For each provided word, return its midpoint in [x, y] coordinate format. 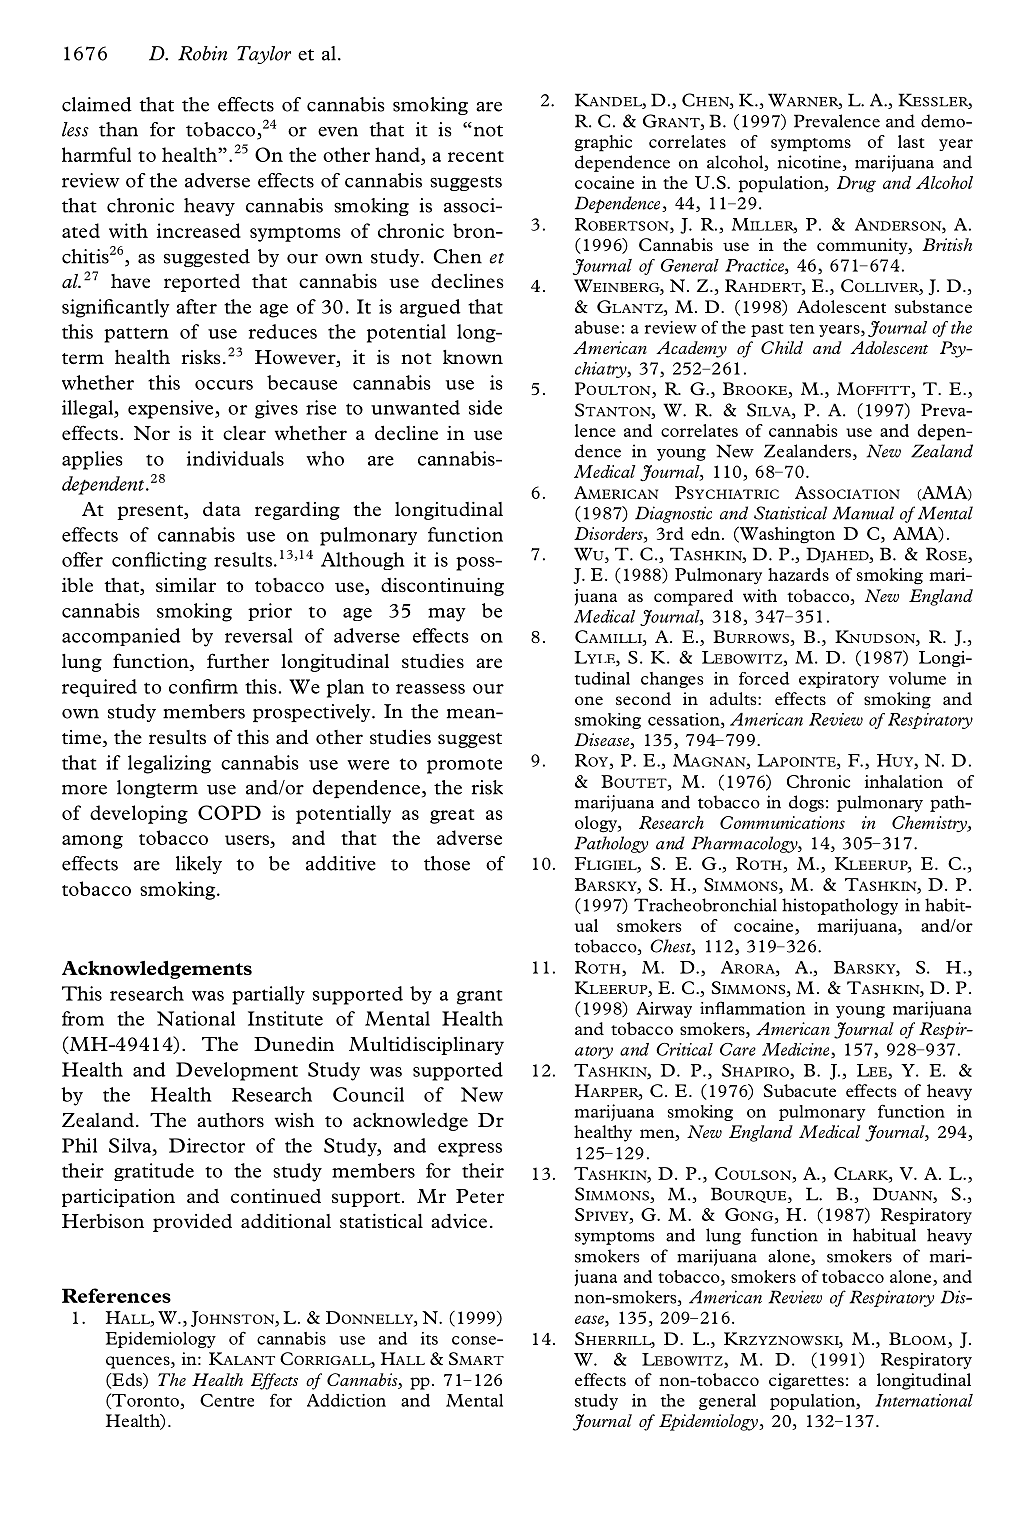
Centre [227, 1400]
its [429, 1338]
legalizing [169, 764]
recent [476, 156]
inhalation [904, 781]
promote [464, 766]
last [911, 141]
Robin [202, 53]
